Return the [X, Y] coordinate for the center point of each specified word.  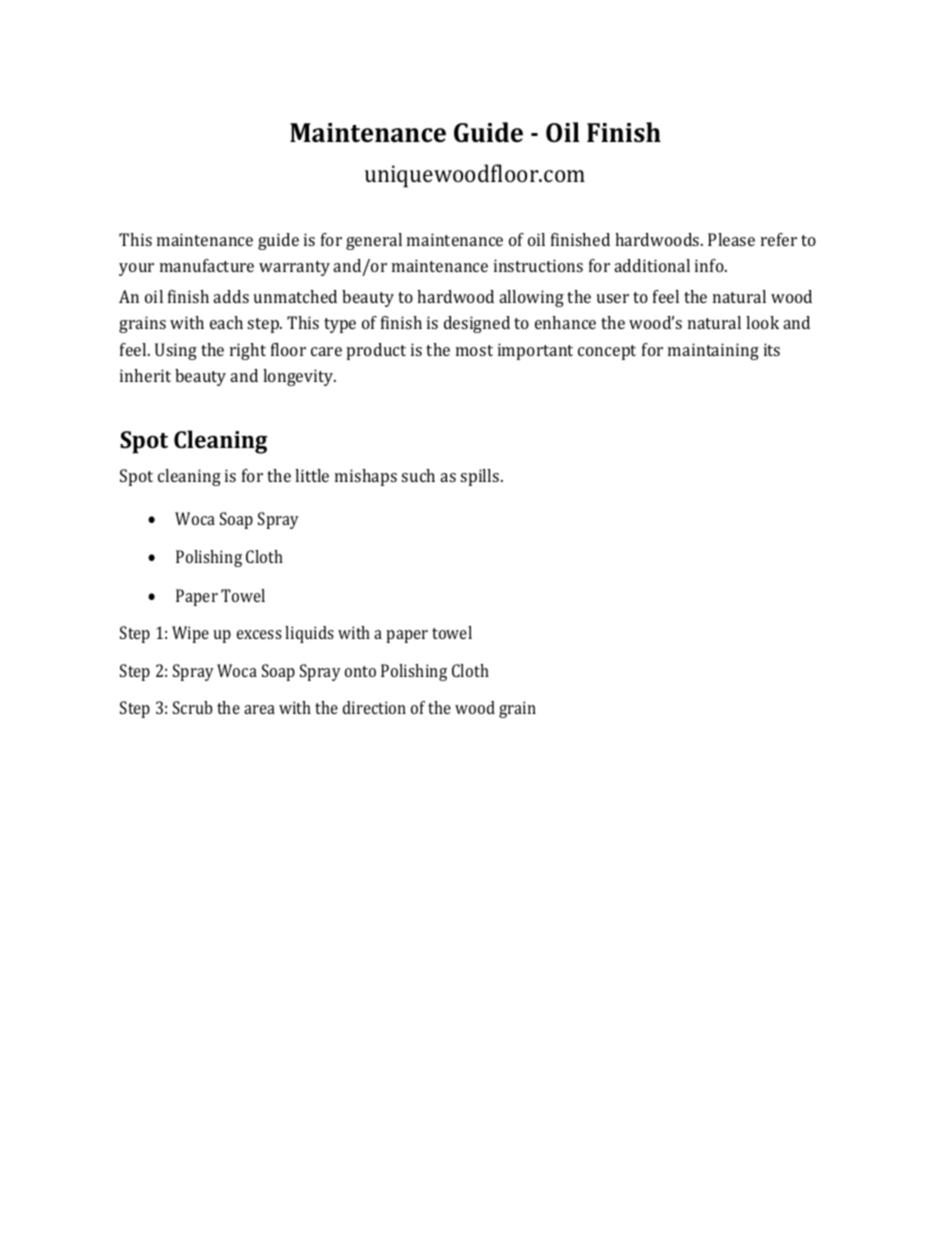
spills [481, 477]
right [248, 351]
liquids [309, 634]
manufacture [207, 265]
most [474, 350]
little [312, 475]
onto [360, 671]
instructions [538, 265]
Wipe [190, 634]
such [418, 475]
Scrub [193, 707]
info [710, 265]
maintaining [713, 351]
